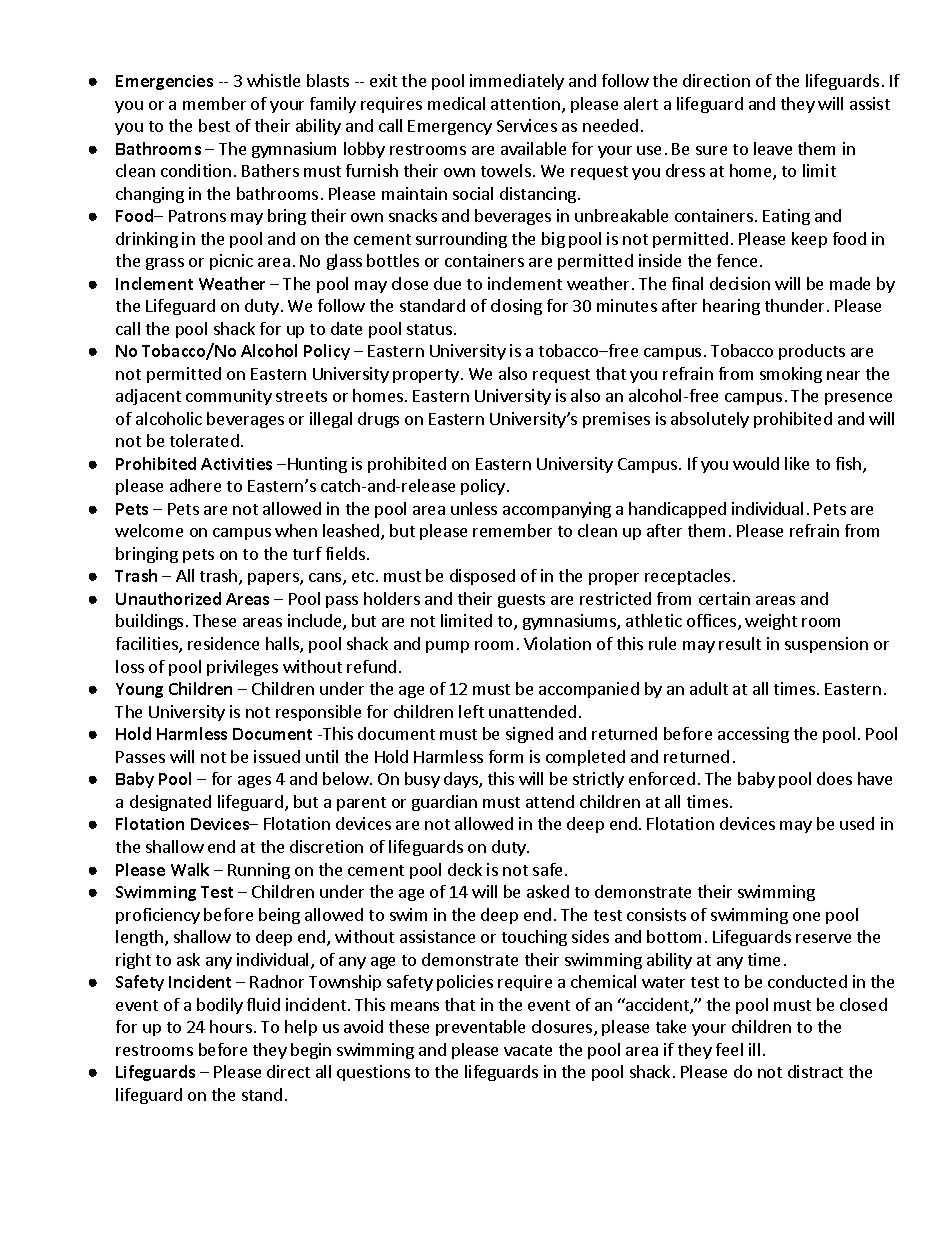 The image size is (952, 1233). What do you see at coordinates (528, 1050) in the image?
I see `vacate` at bounding box center [528, 1050].
